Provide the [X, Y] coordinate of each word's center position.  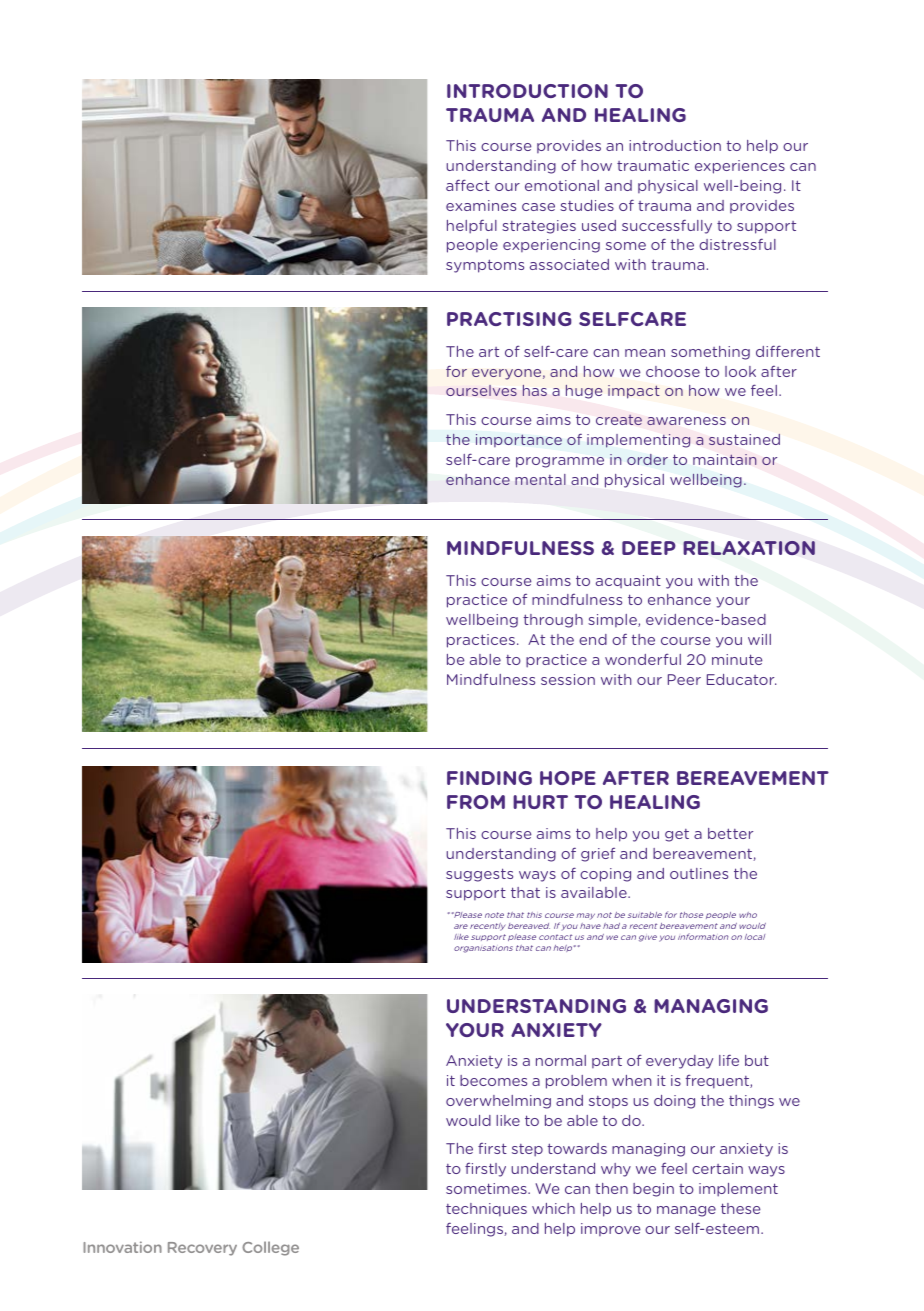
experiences [740, 167]
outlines [699, 873]
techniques [486, 1210]
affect [468, 185]
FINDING [489, 778]
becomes [493, 1080]
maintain [725, 459]
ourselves [481, 390]
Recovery [202, 1249]
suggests [479, 875]
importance [519, 440]
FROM [476, 802]
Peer [684, 679]
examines [481, 205]
